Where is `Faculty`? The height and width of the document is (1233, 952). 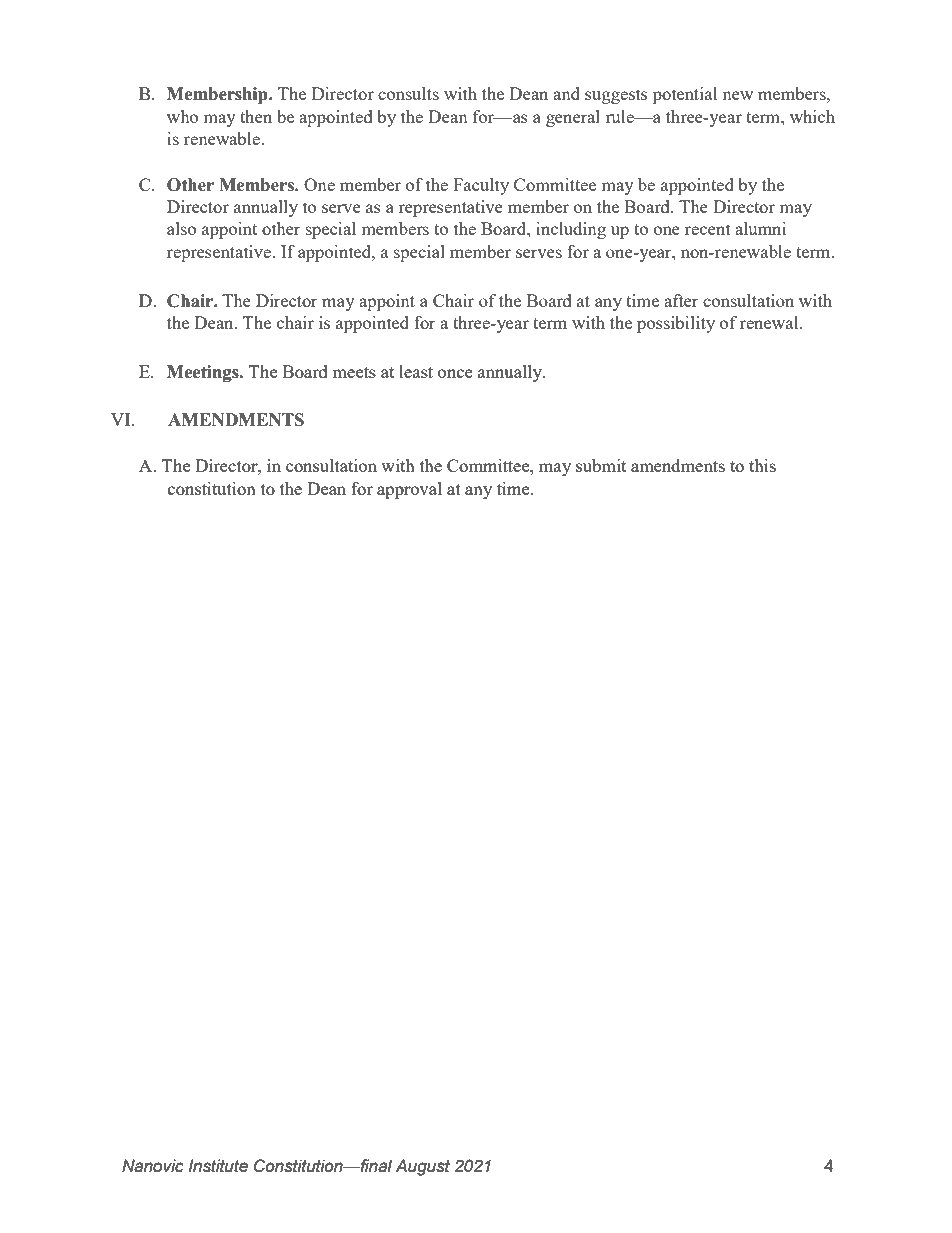 Faculty is located at coordinates (481, 186).
